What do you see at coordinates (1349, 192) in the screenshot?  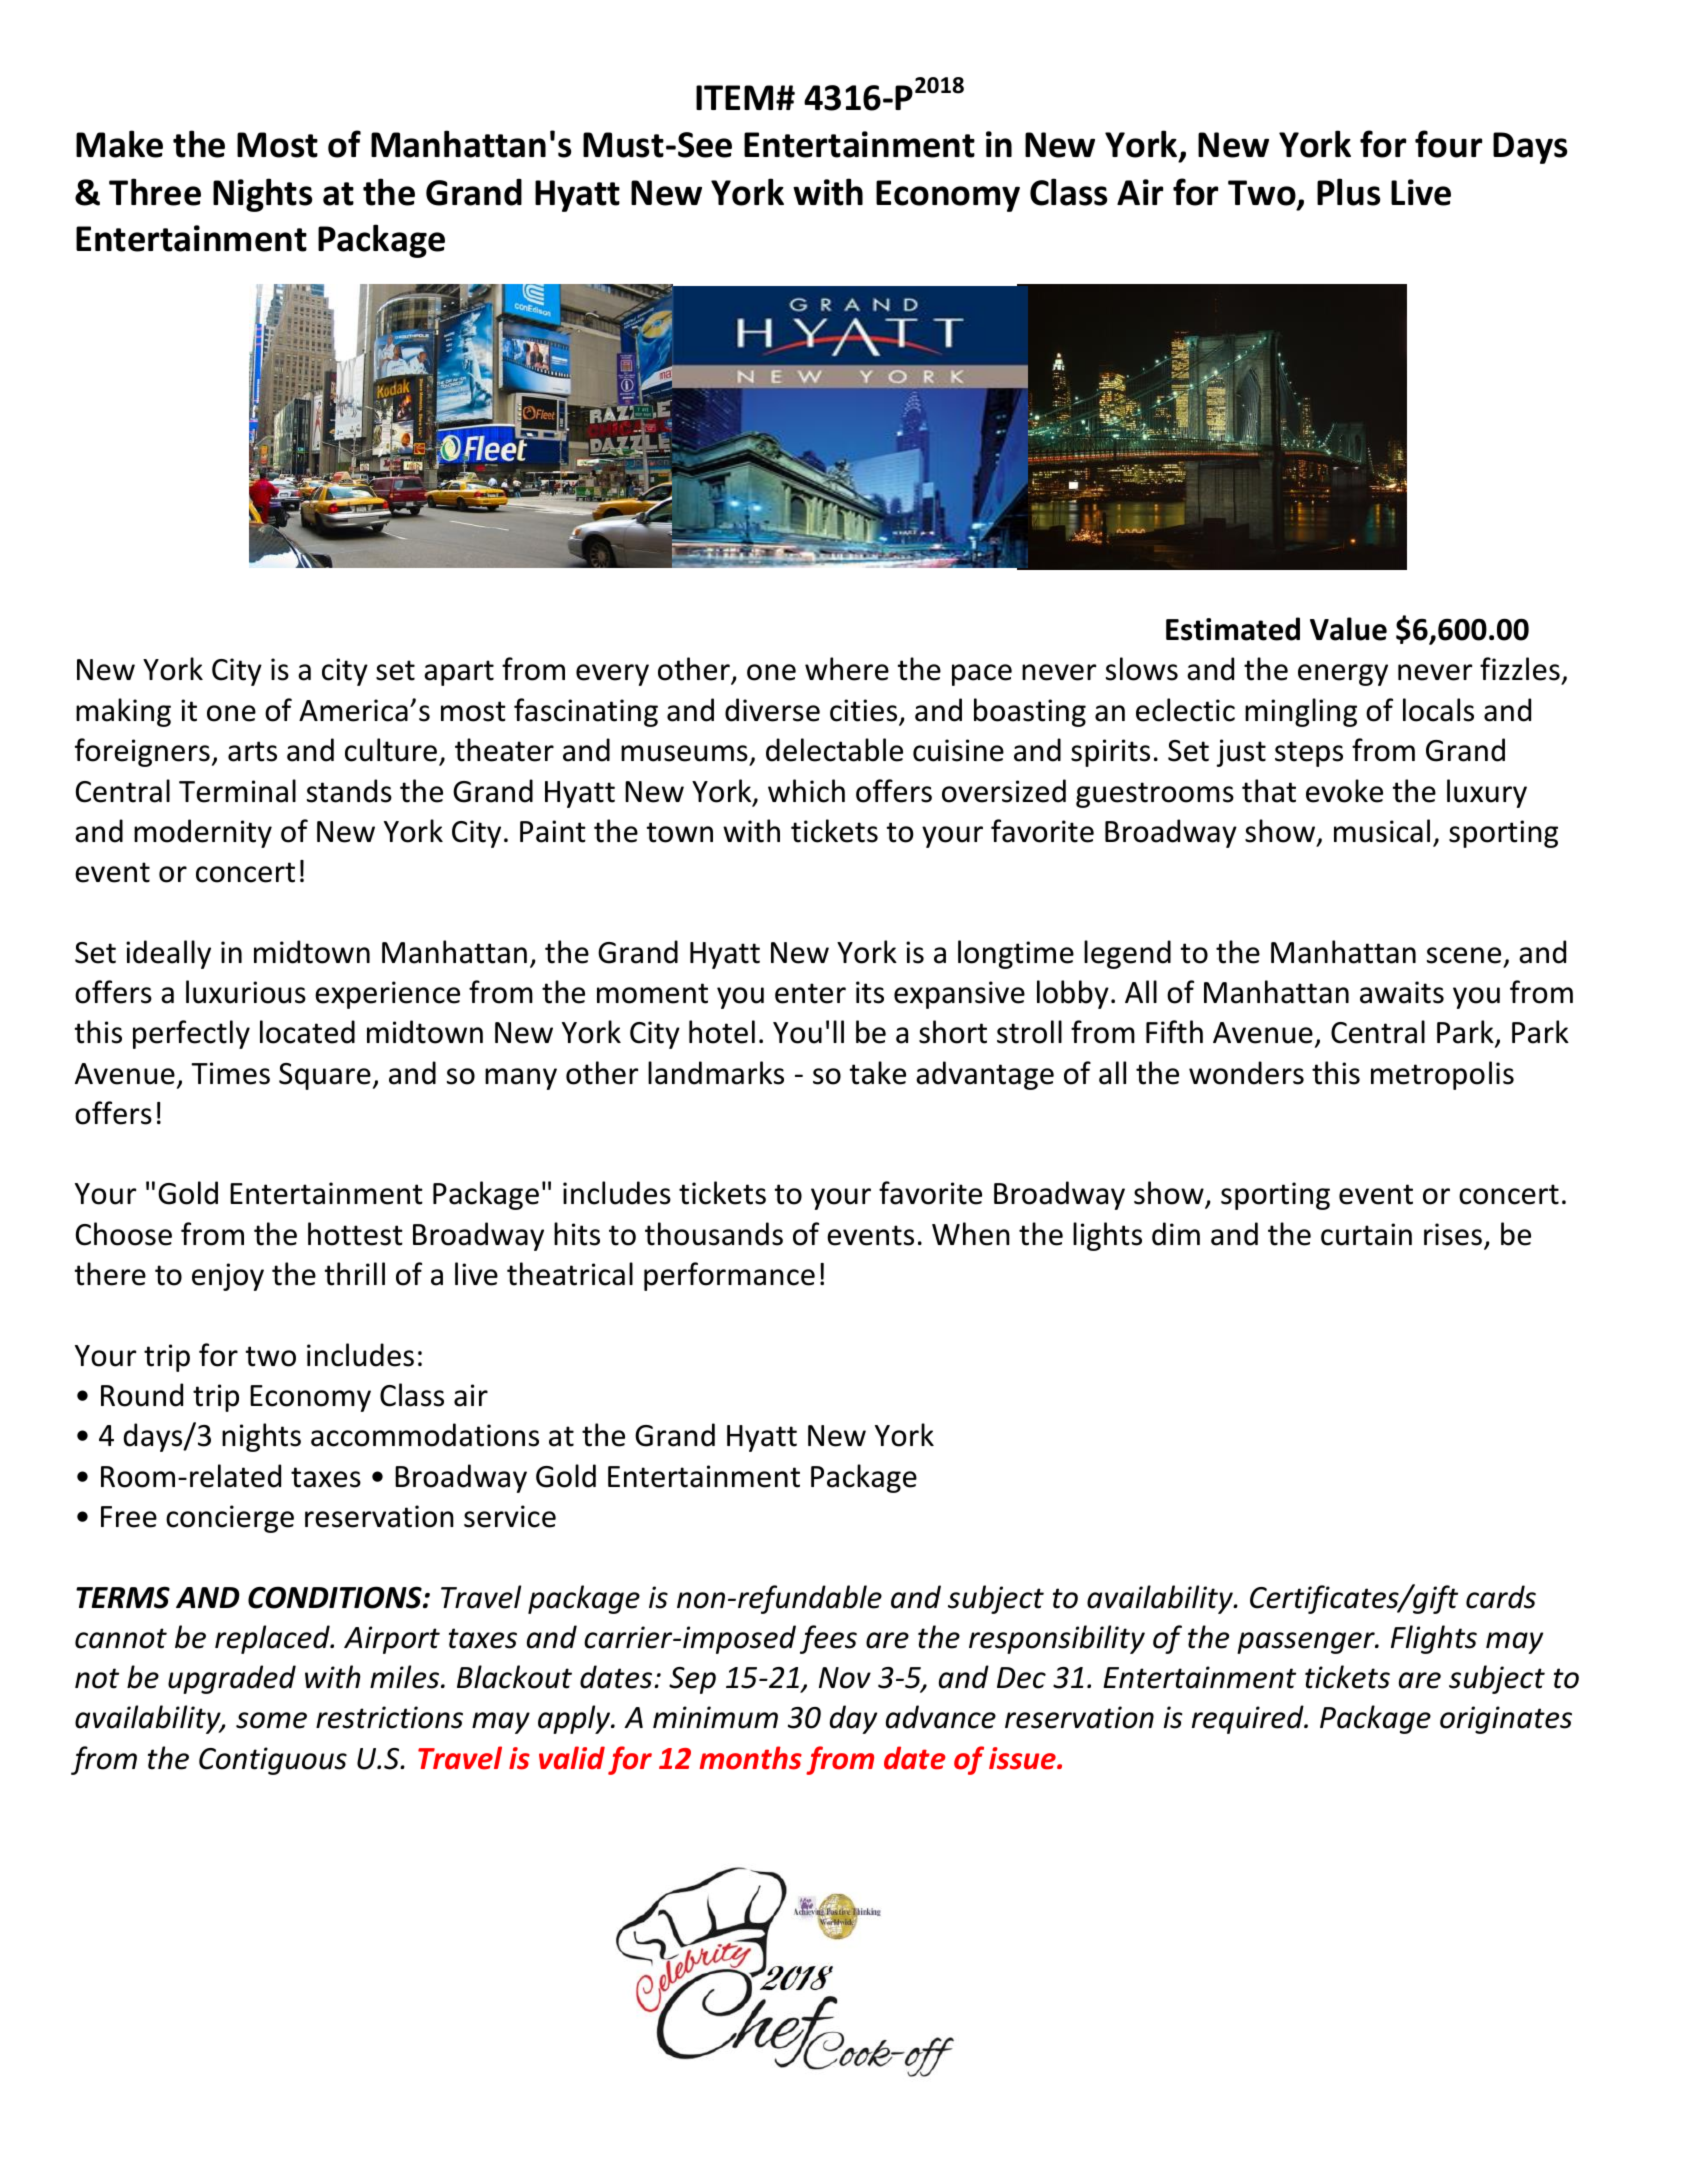 I see `Plus` at bounding box center [1349, 192].
